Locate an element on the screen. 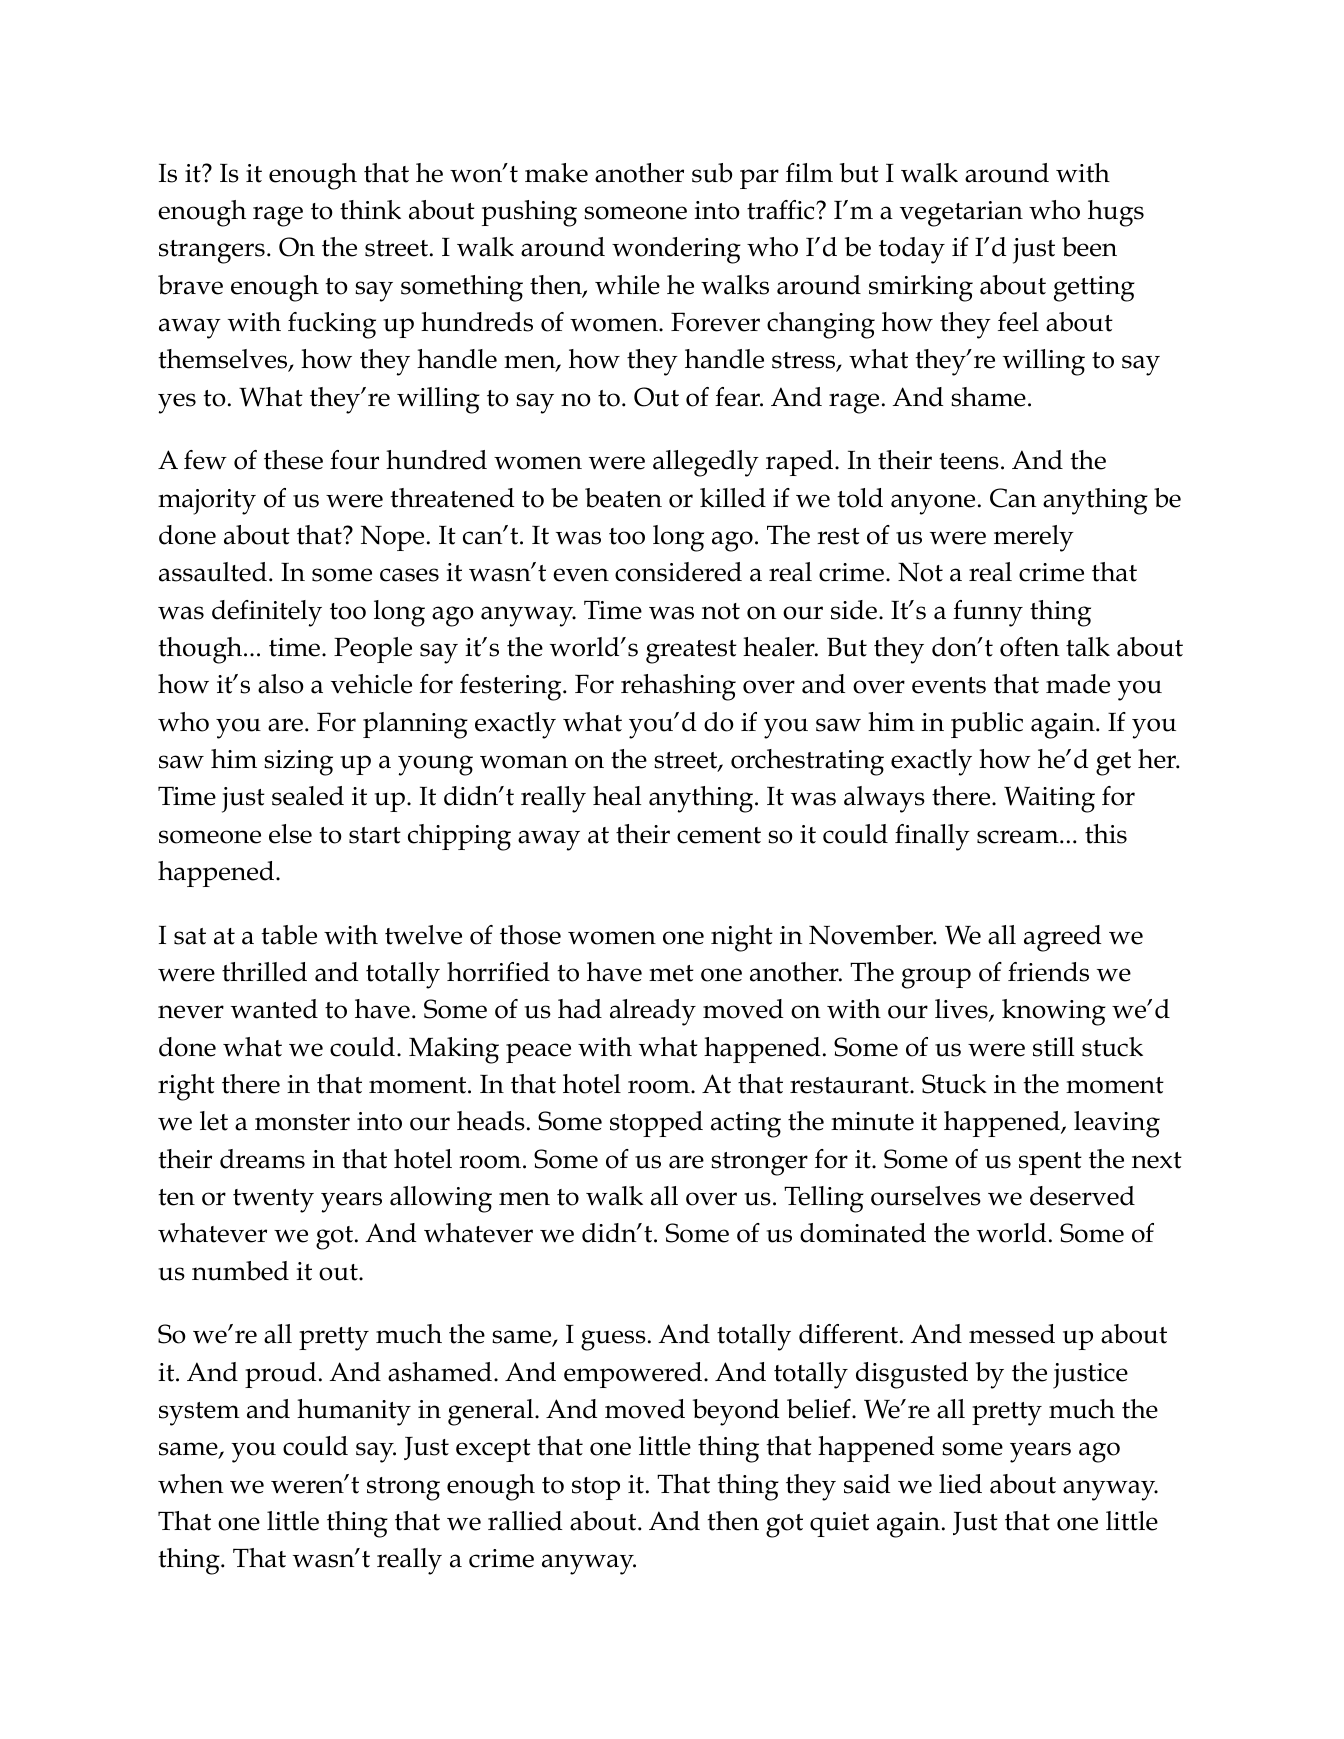 The image size is (1344, 1739). been is located at coordinates (1089, 247).
